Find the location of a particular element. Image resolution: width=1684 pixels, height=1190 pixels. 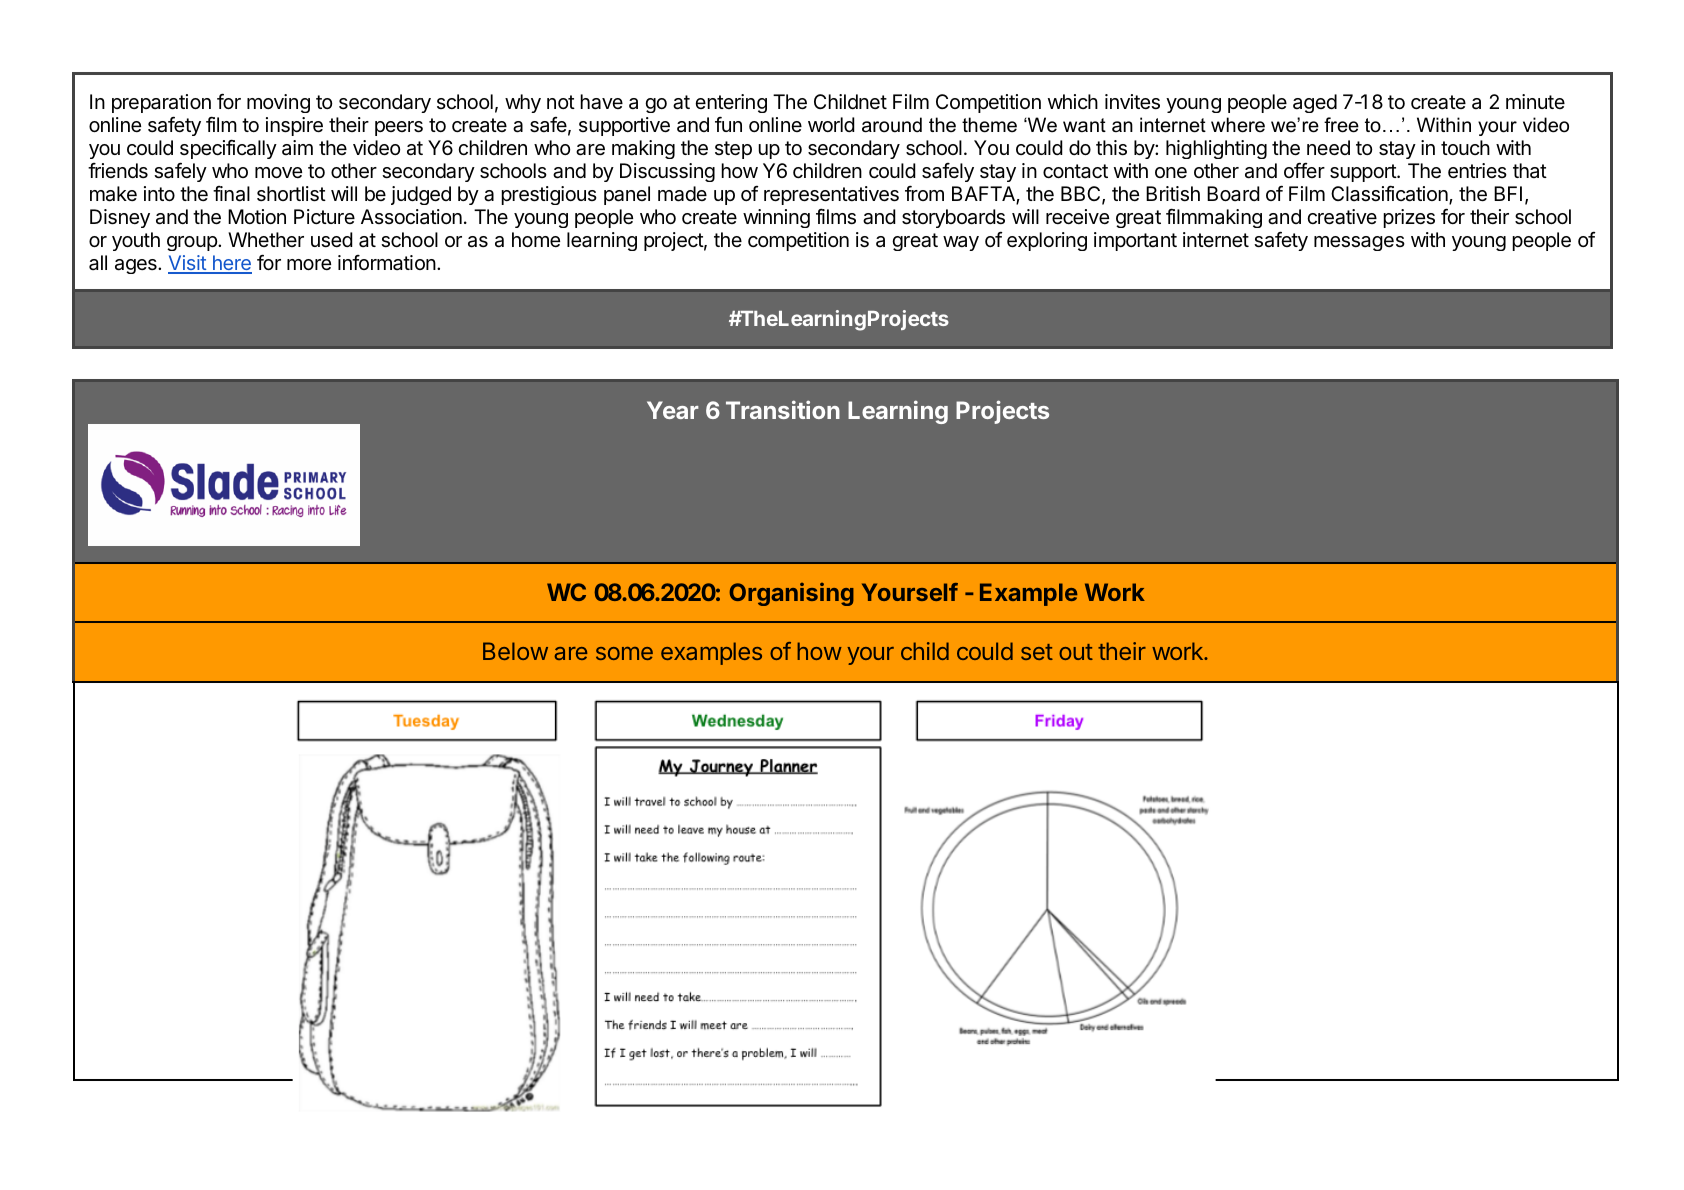

Organising is located at coordinates (791, 594).
